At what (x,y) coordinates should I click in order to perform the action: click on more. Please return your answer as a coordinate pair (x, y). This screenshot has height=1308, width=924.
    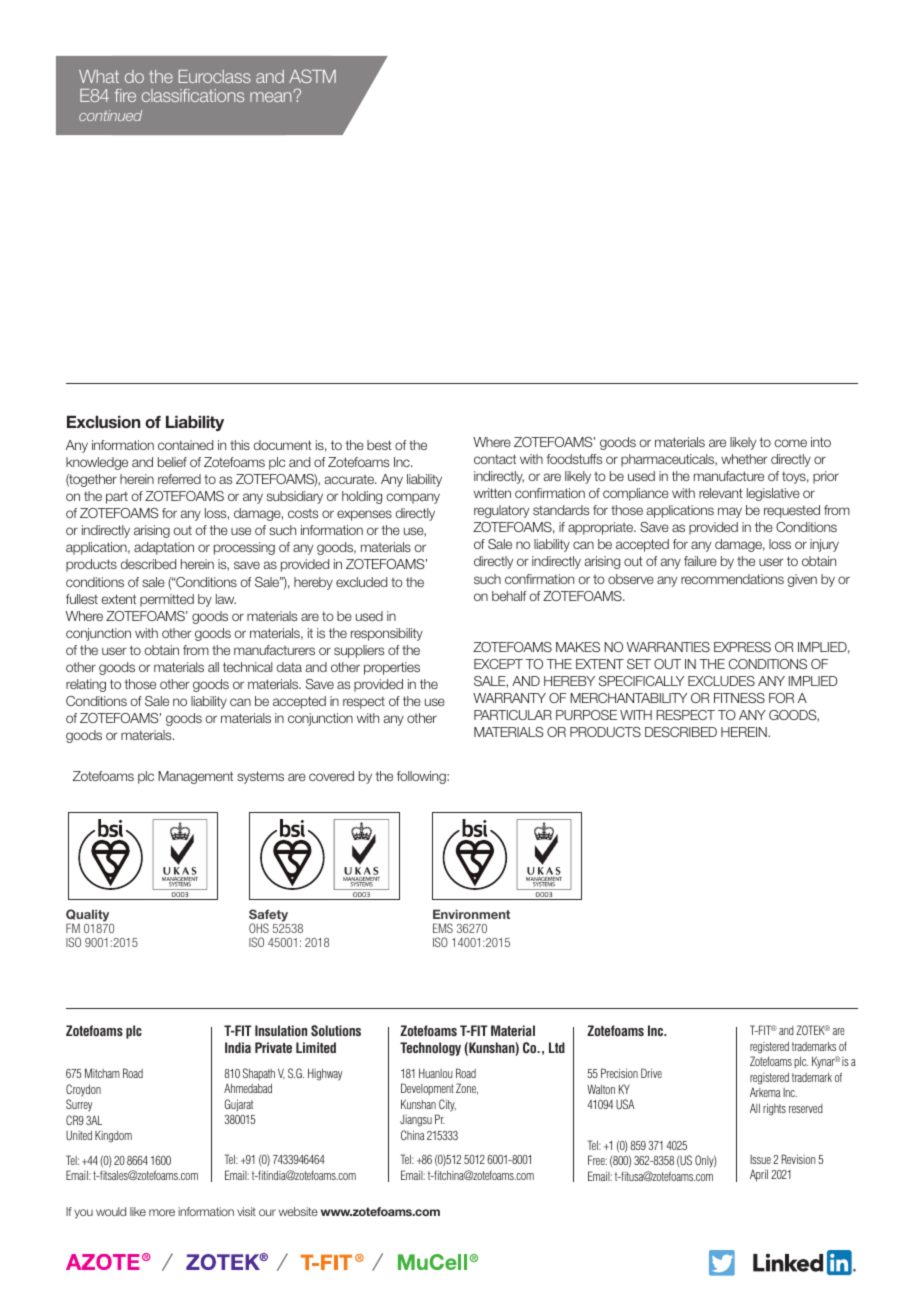
    Looking at the image, I should click on (162, 1212).
